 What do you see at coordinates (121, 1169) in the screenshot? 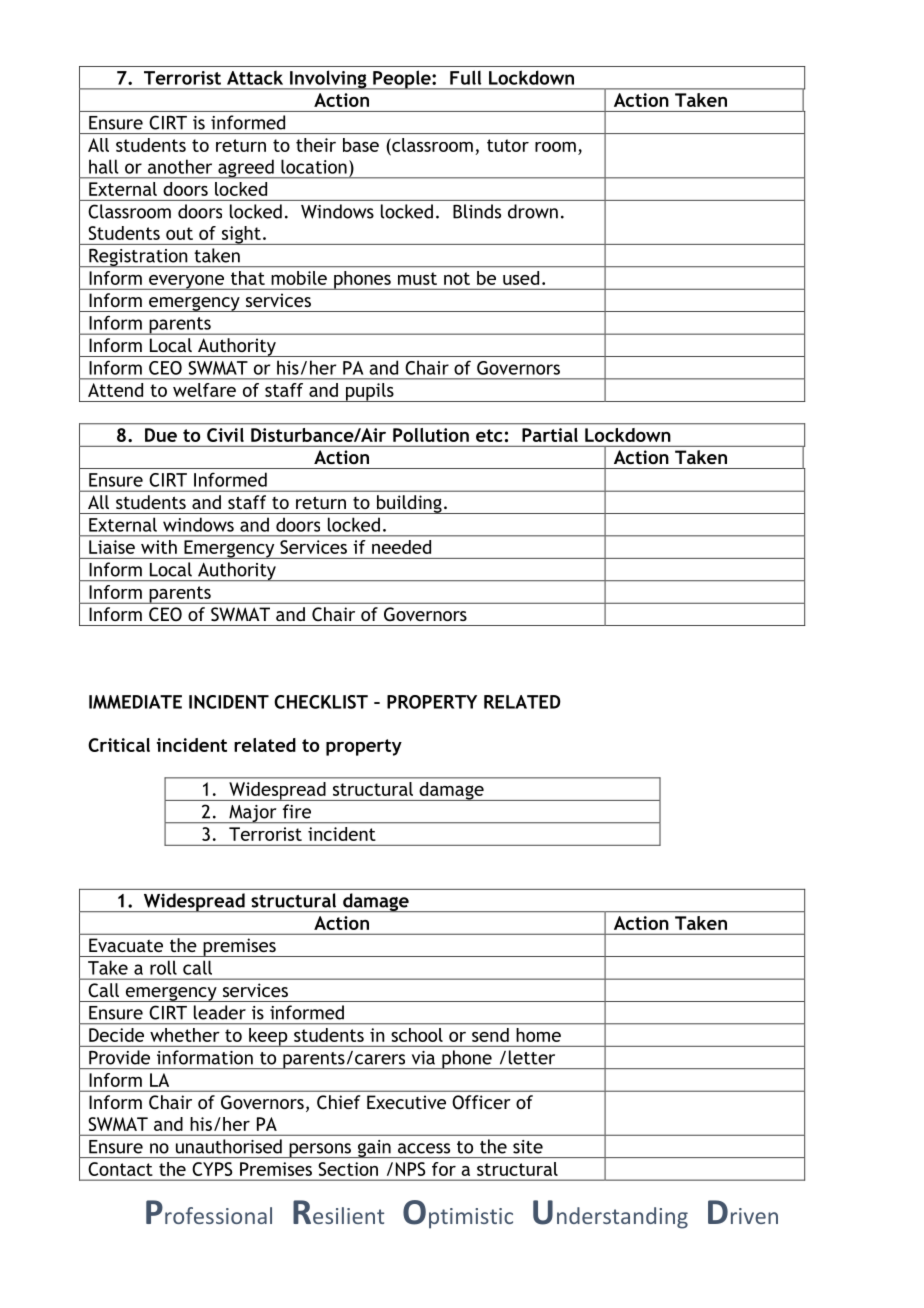
I see `Contact` at bounding box center [121, 1169].
